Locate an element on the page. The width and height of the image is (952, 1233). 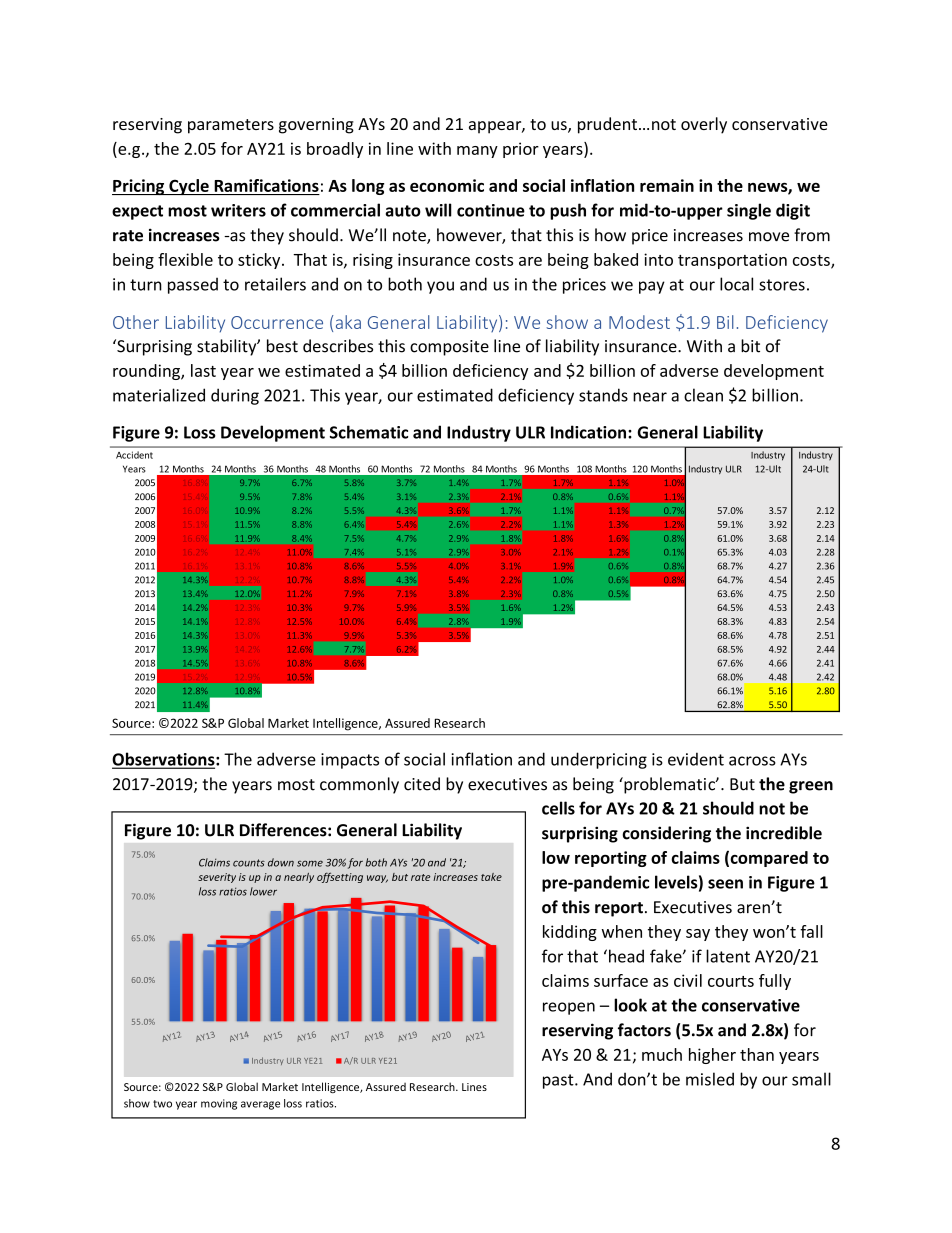
moving is located at coordinates (219, 1104).
